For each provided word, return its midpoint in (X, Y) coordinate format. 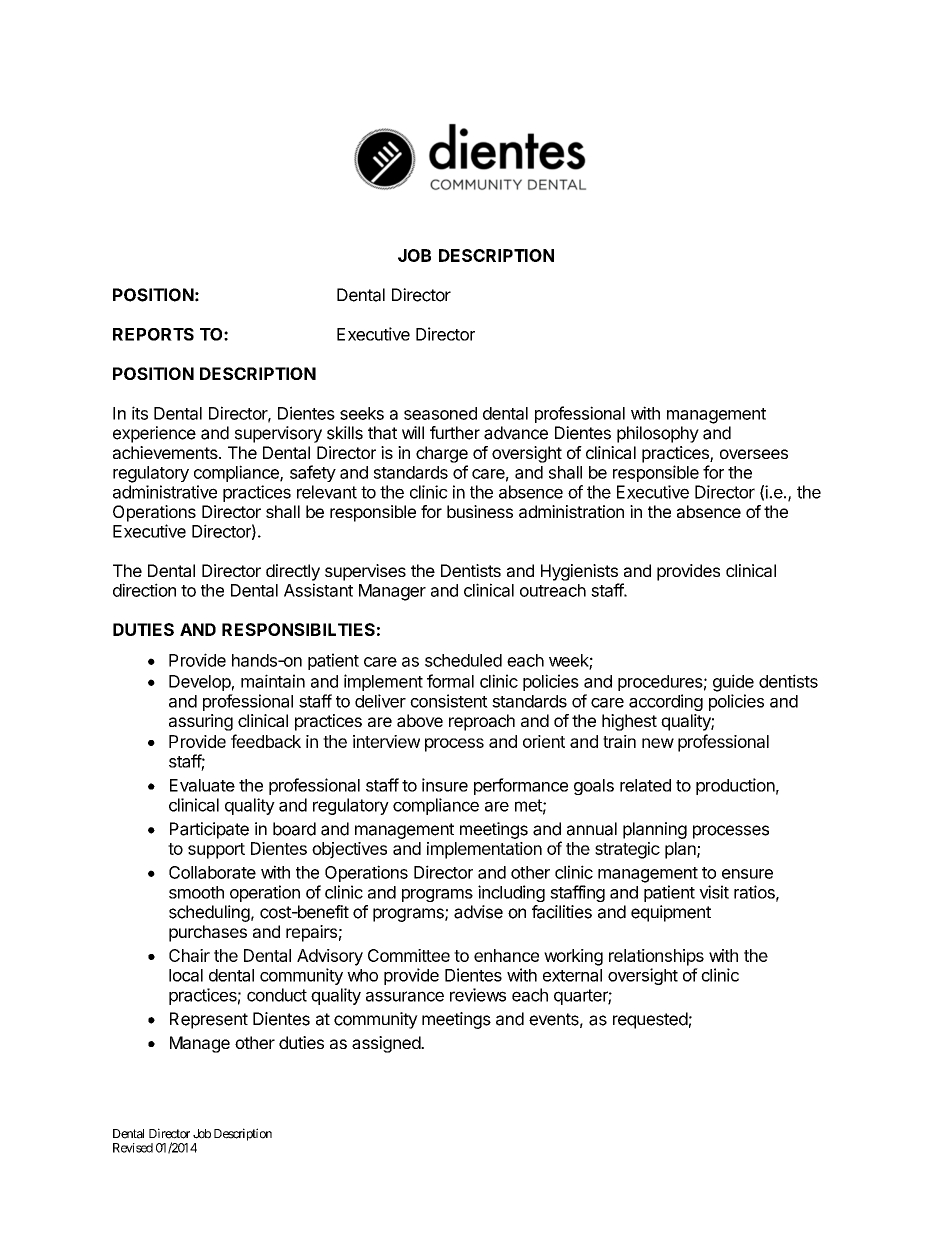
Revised (133, 1148)
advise (478, 912)
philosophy (658, 434)
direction (144, 590)
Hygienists (579, 572)
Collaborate (212, 872)
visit (714, 892)
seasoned (440, 413)
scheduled (463, 660)
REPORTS (153, 334)
